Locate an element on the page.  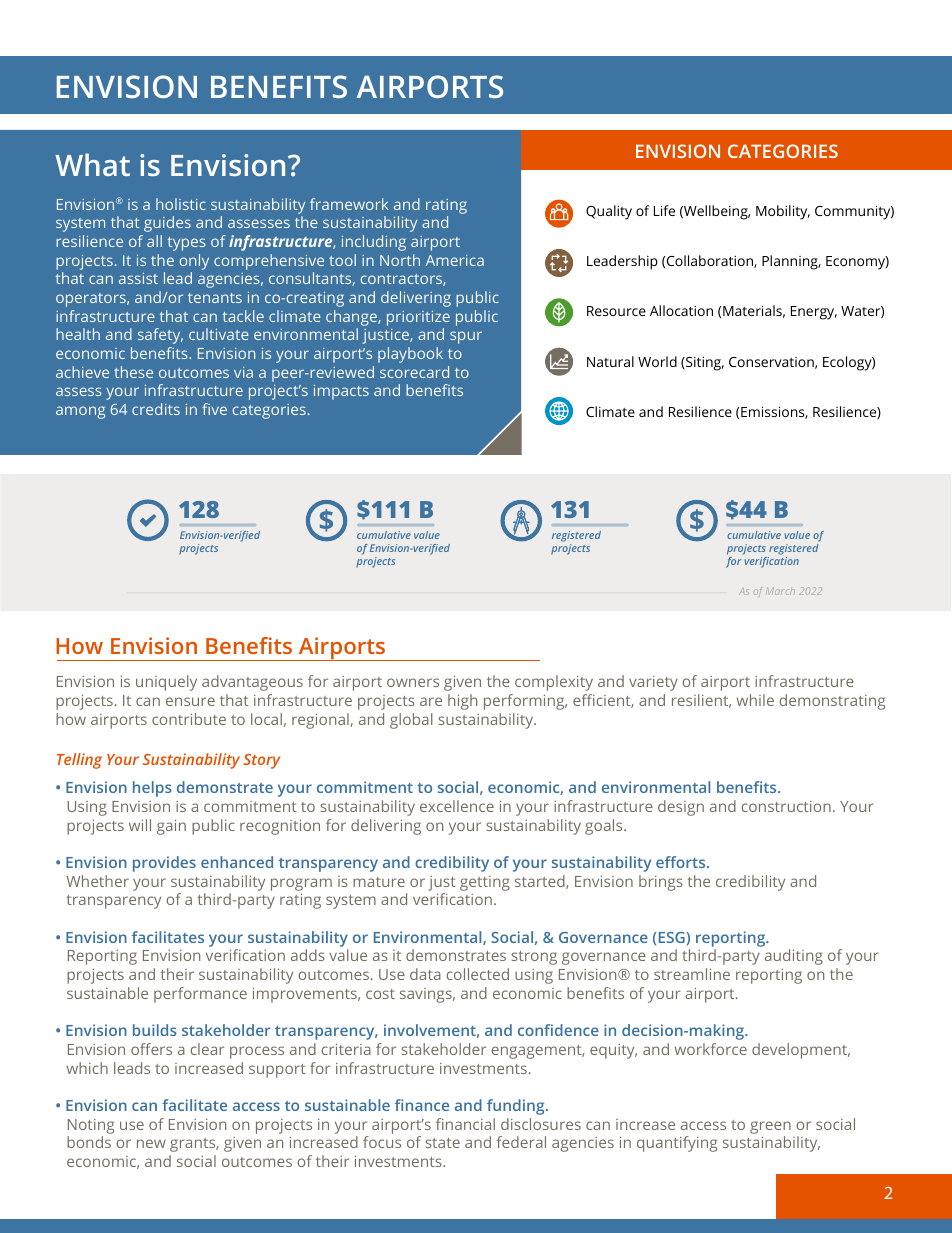
state is located at coordinates (442, 1143).
